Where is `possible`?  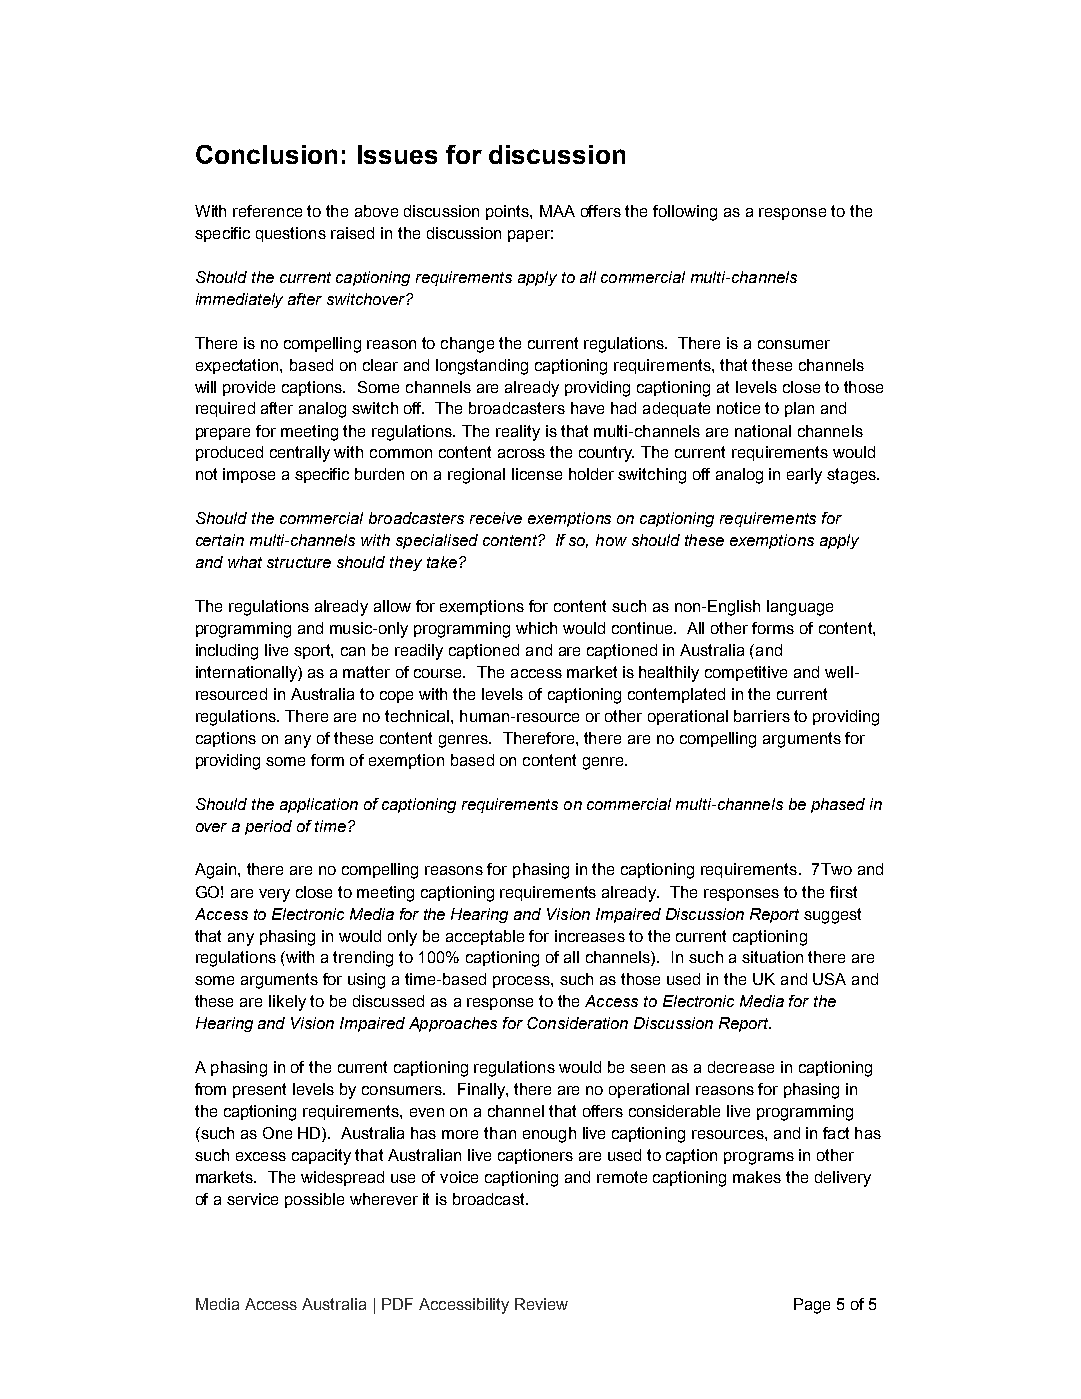 possible is located at coordinates (314, 1200).
